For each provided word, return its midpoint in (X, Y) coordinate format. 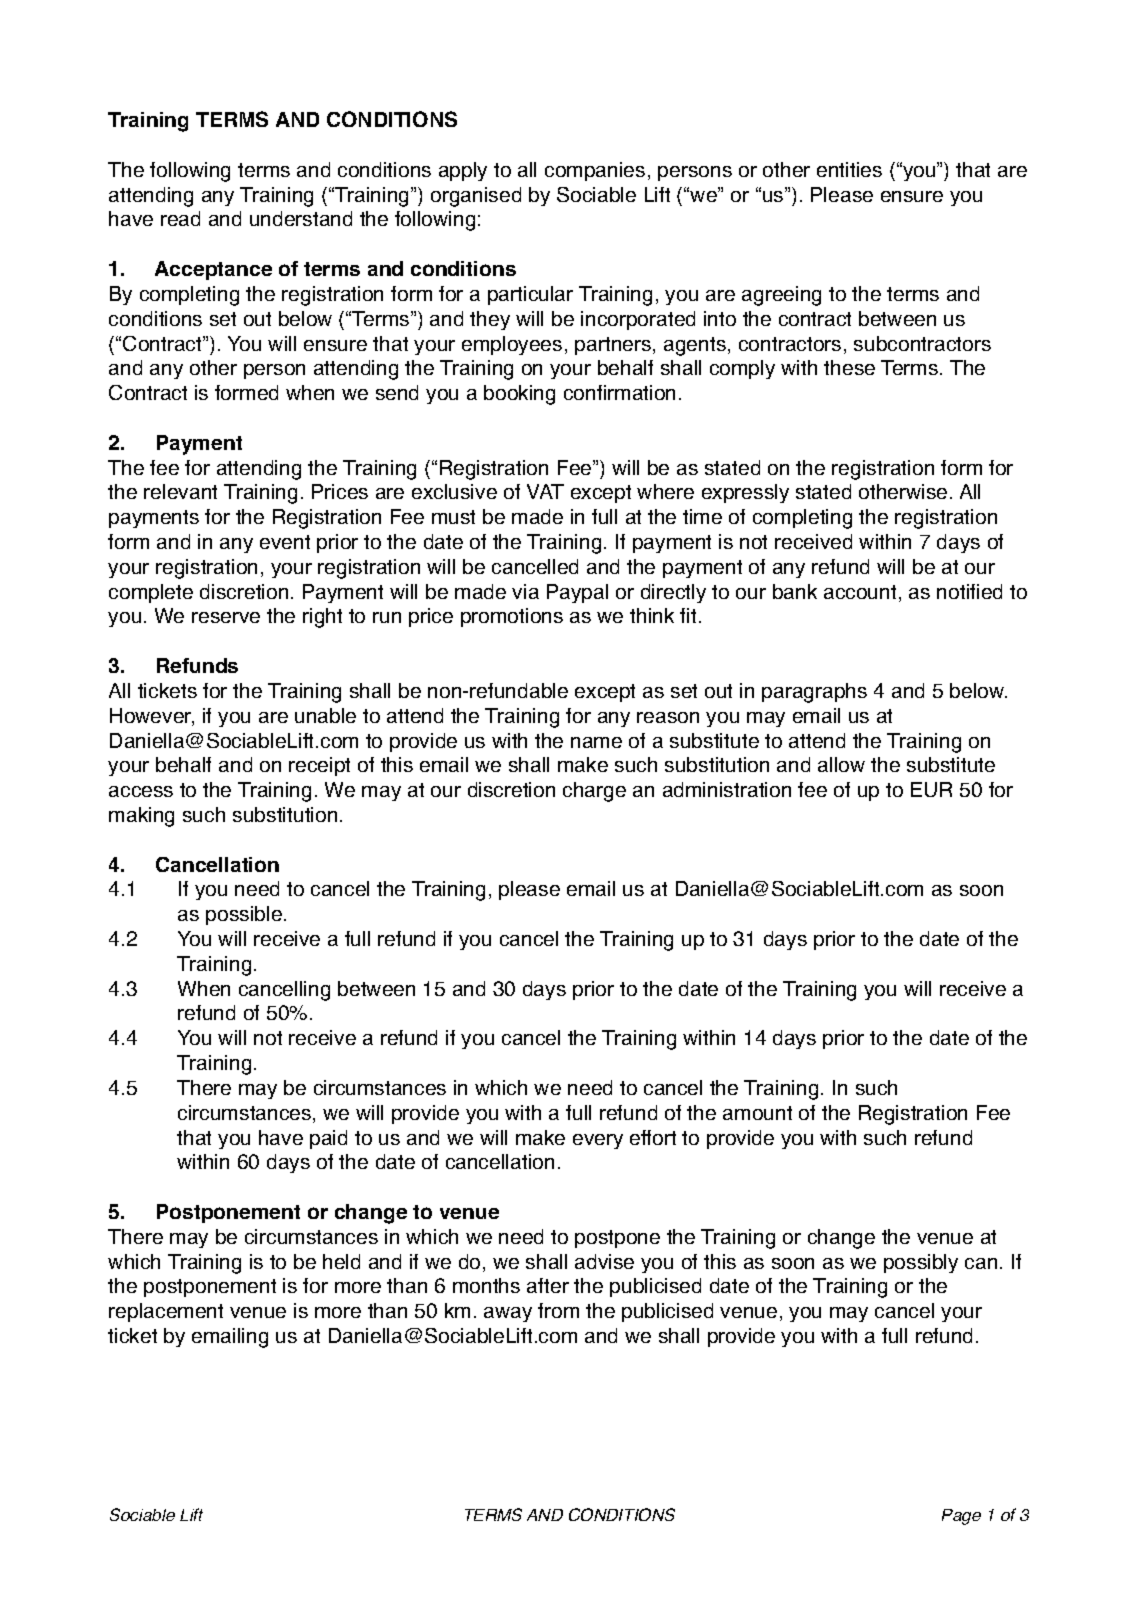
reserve (226, 617)
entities (849, 169)
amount (757, 1113)
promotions (512, 617)
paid (328, 1139)
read (180, 218)
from (558, 1310)
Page (961, 1517)
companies (595, 171)
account (860, 592)
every (598, 1141)
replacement (166, 1312)
